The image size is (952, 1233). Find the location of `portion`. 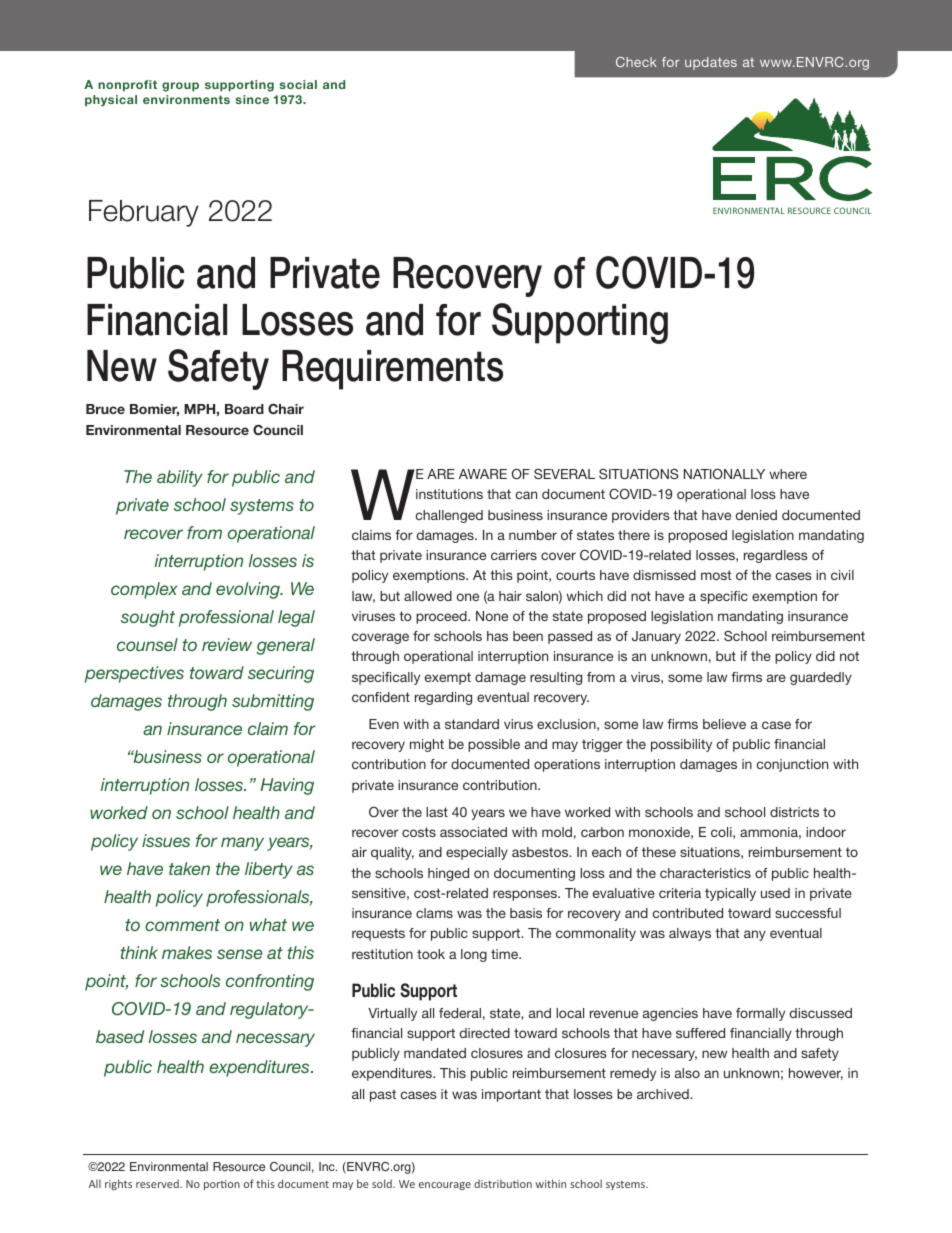

portion is located at coordinates (222, 1185).
